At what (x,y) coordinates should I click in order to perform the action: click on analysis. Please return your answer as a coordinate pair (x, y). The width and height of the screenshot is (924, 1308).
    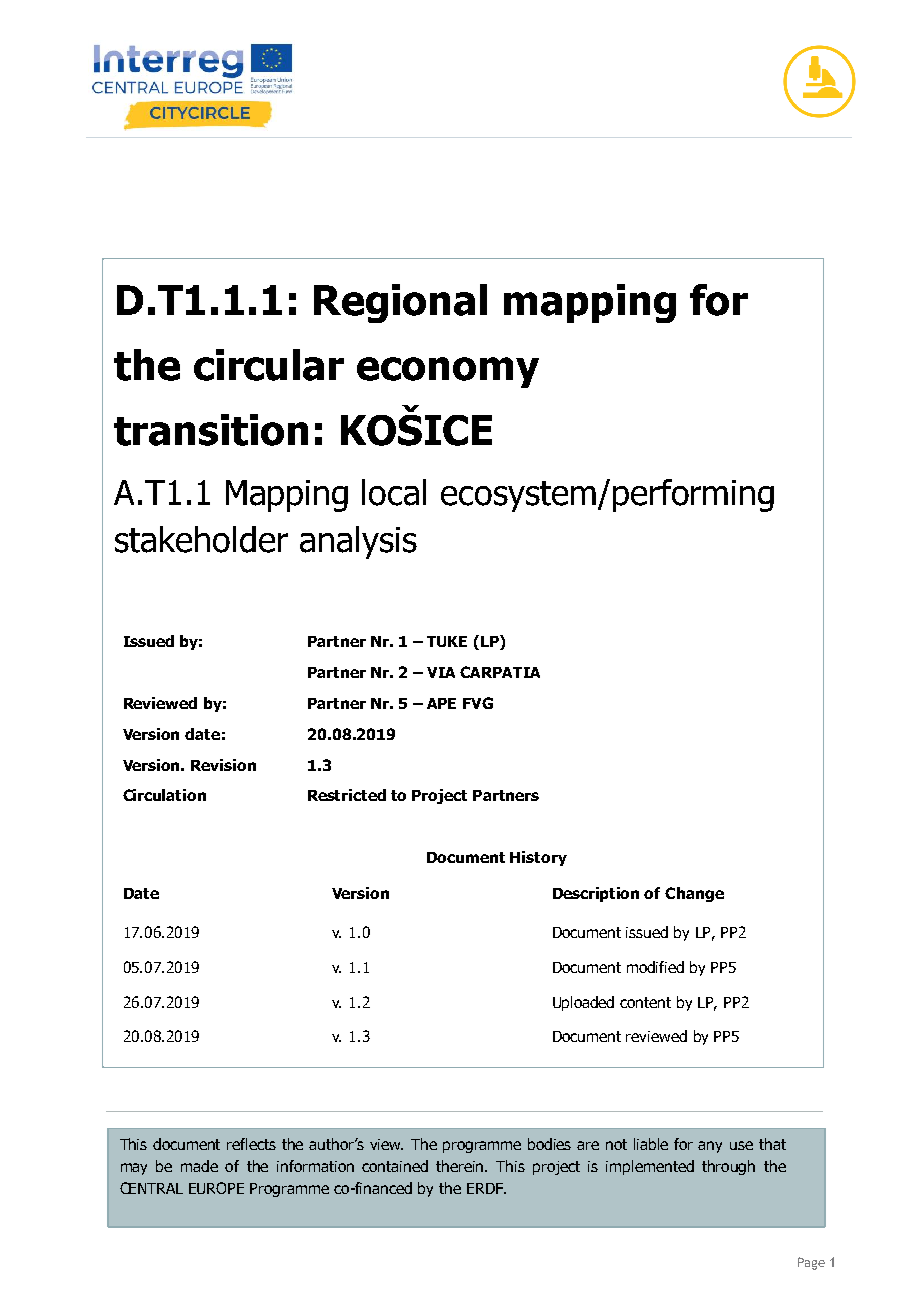
    Looking at the image, I should click on (358, 542).
